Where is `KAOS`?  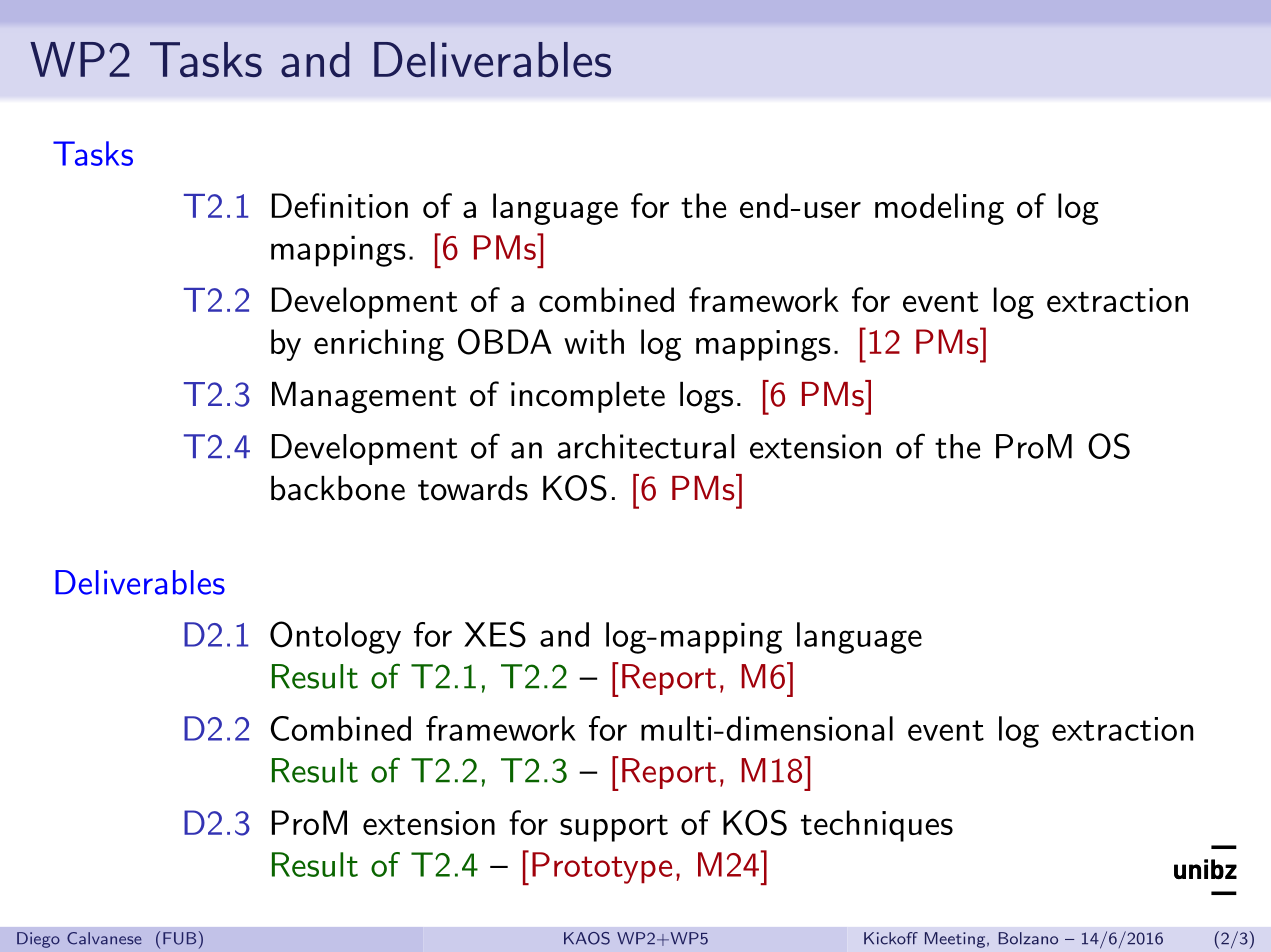 KAOS is located at coordinates (587, 938).
